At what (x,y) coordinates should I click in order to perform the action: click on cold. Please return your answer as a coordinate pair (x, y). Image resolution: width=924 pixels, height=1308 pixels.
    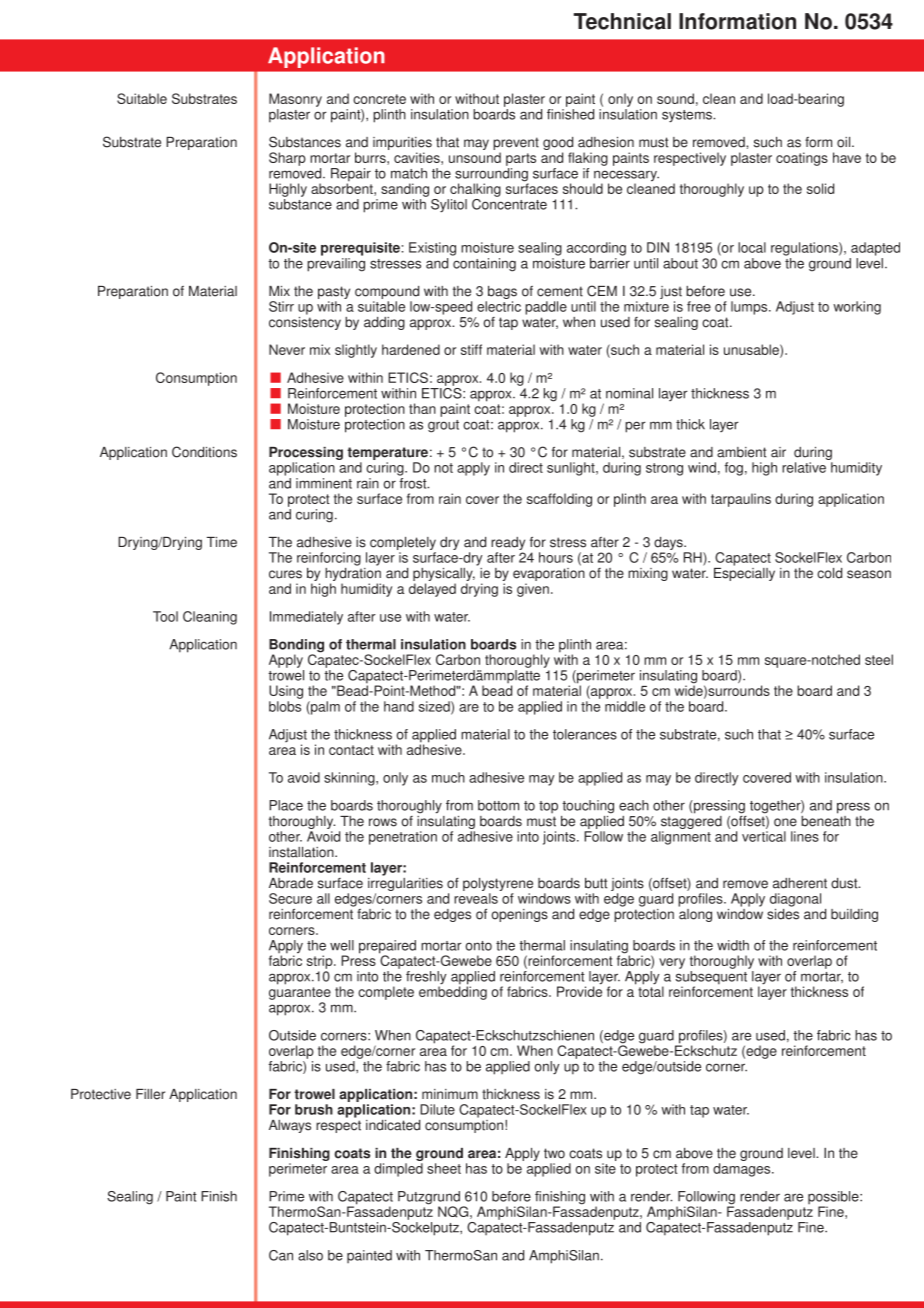
    Looking at the image, I should click on (829, 573).
